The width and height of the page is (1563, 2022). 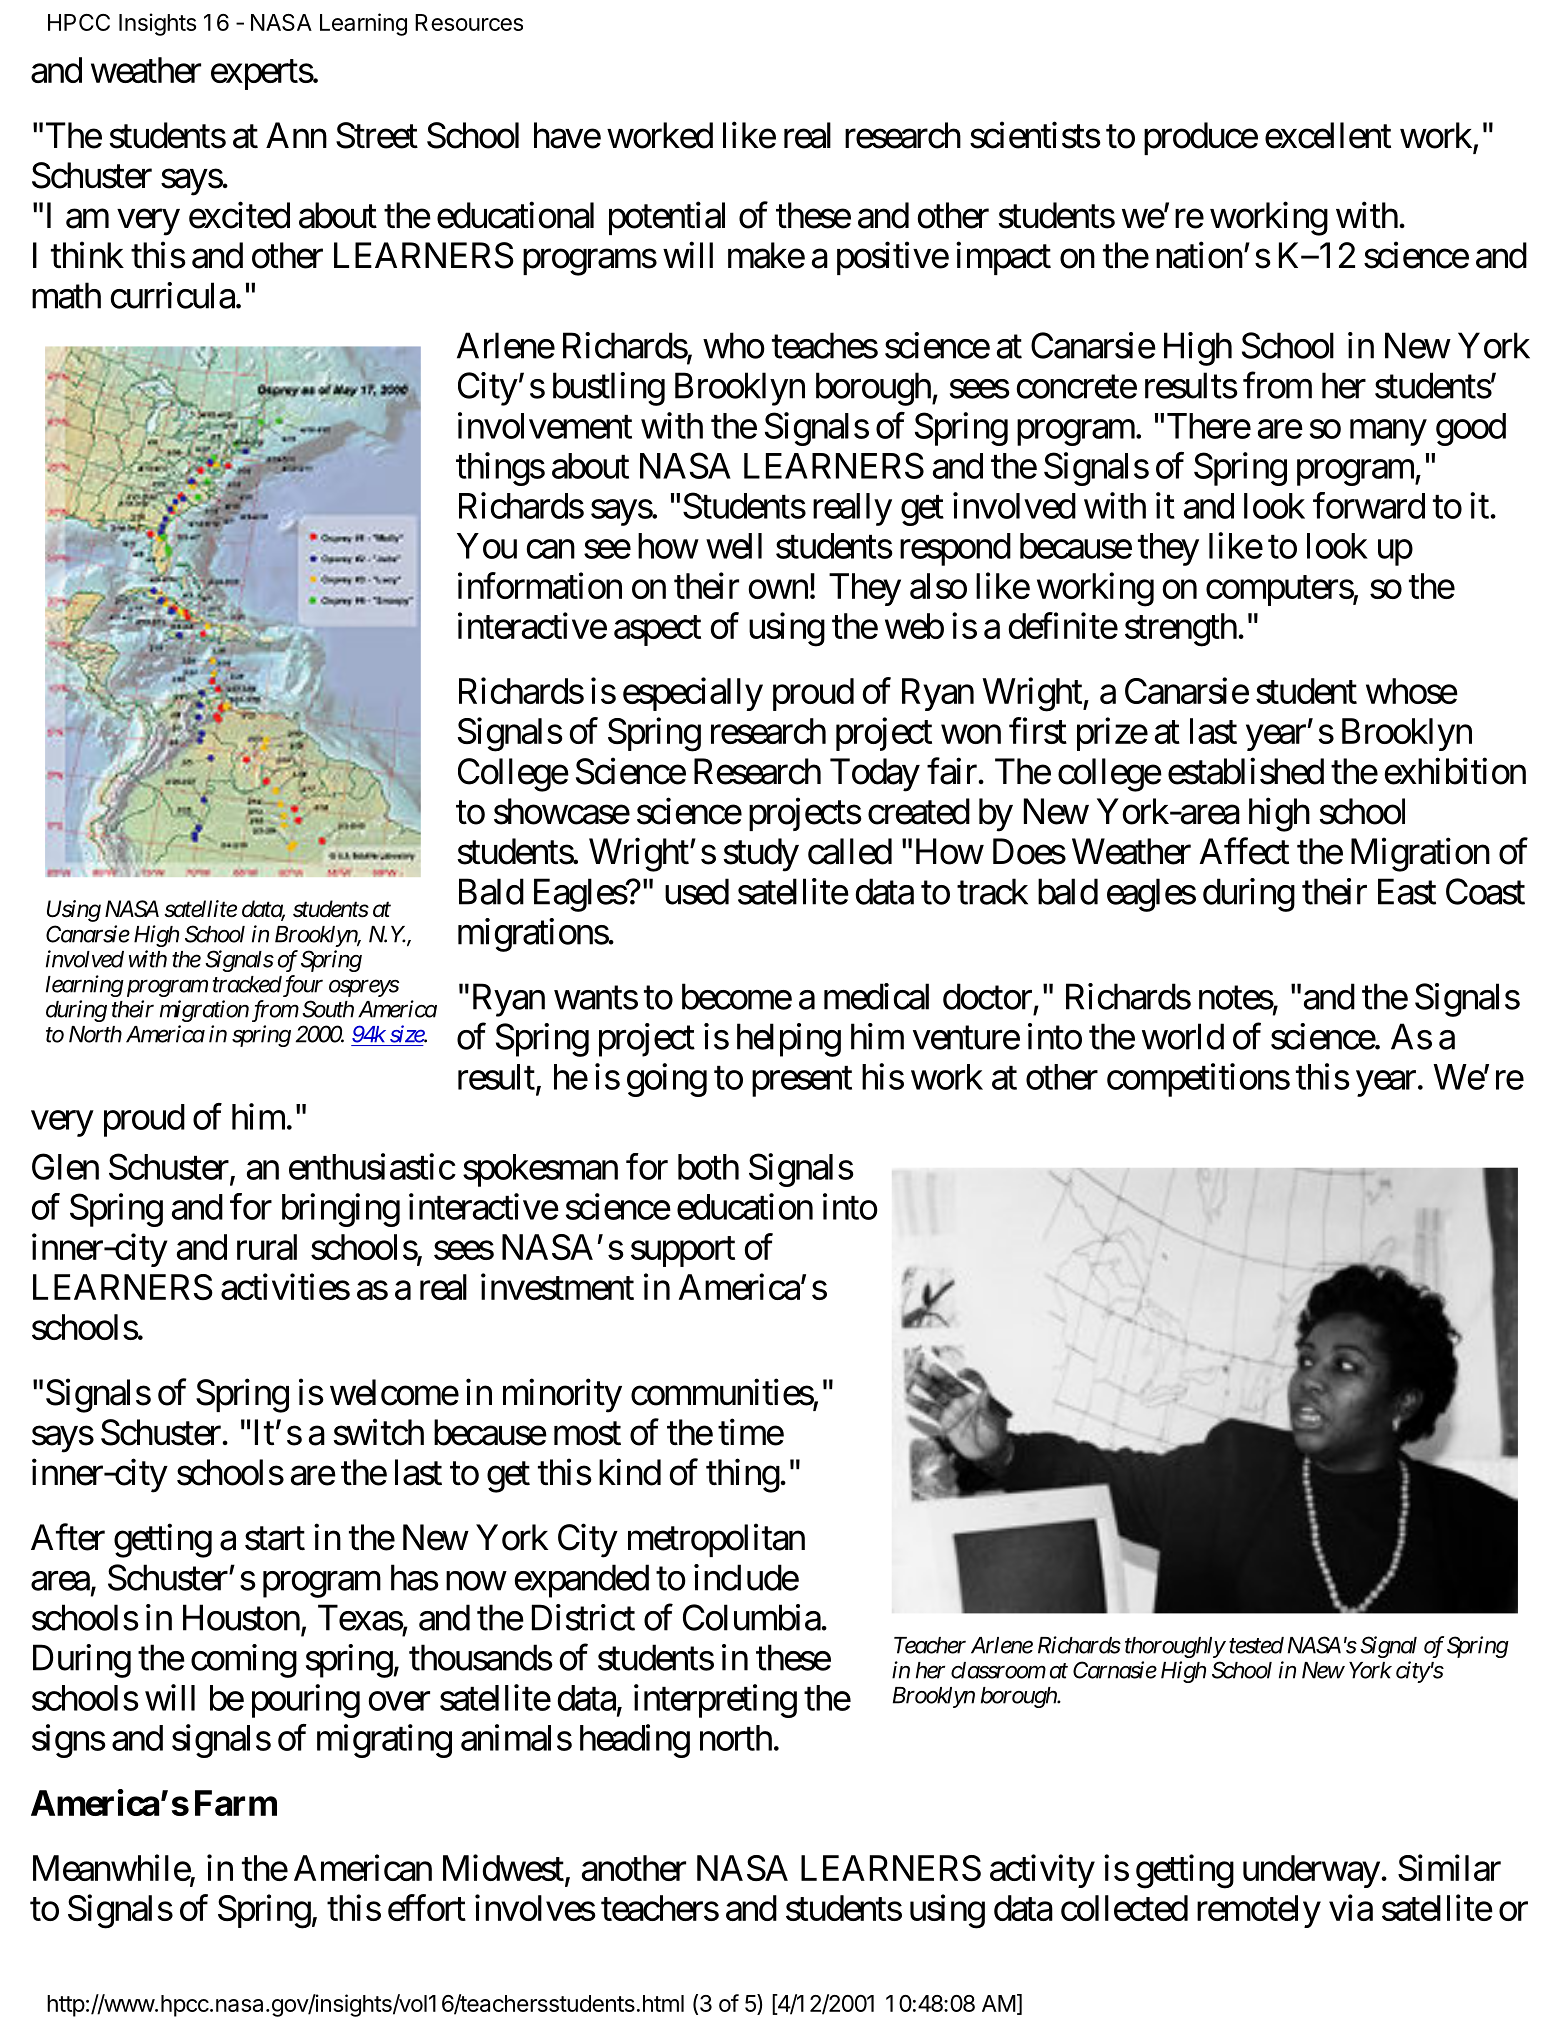 What do you see at coordinates (267, 1247) in the page?
I see `rural` at bounding box center [267, 1247].
